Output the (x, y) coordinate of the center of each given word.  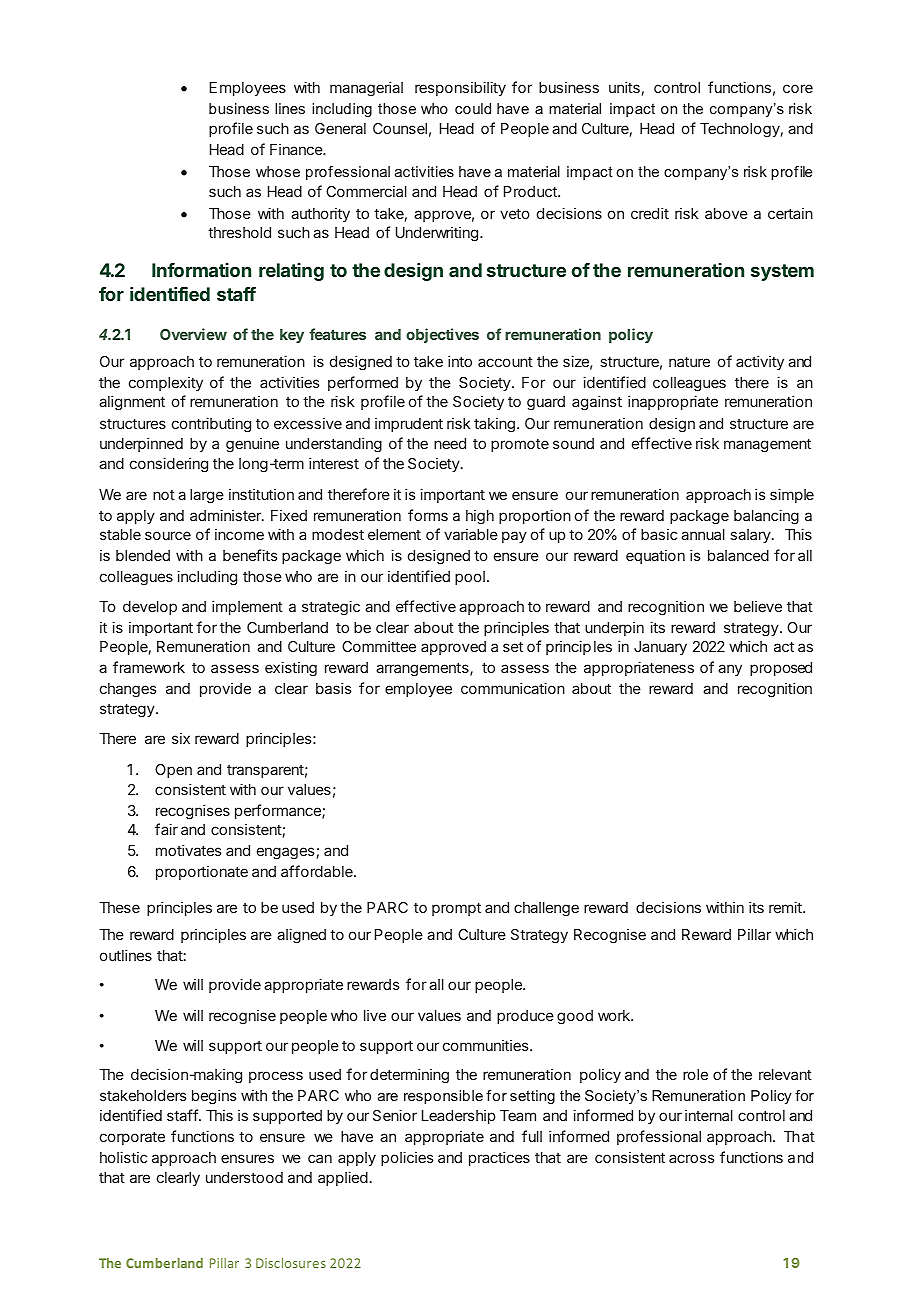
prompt (456, 909)
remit (786, 907)
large (207, 496)
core (798, 88)
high (480, 517)
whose (278, 171)
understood (244, 1177)
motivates (188, 850)
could (473, 108)
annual (703, 534)
